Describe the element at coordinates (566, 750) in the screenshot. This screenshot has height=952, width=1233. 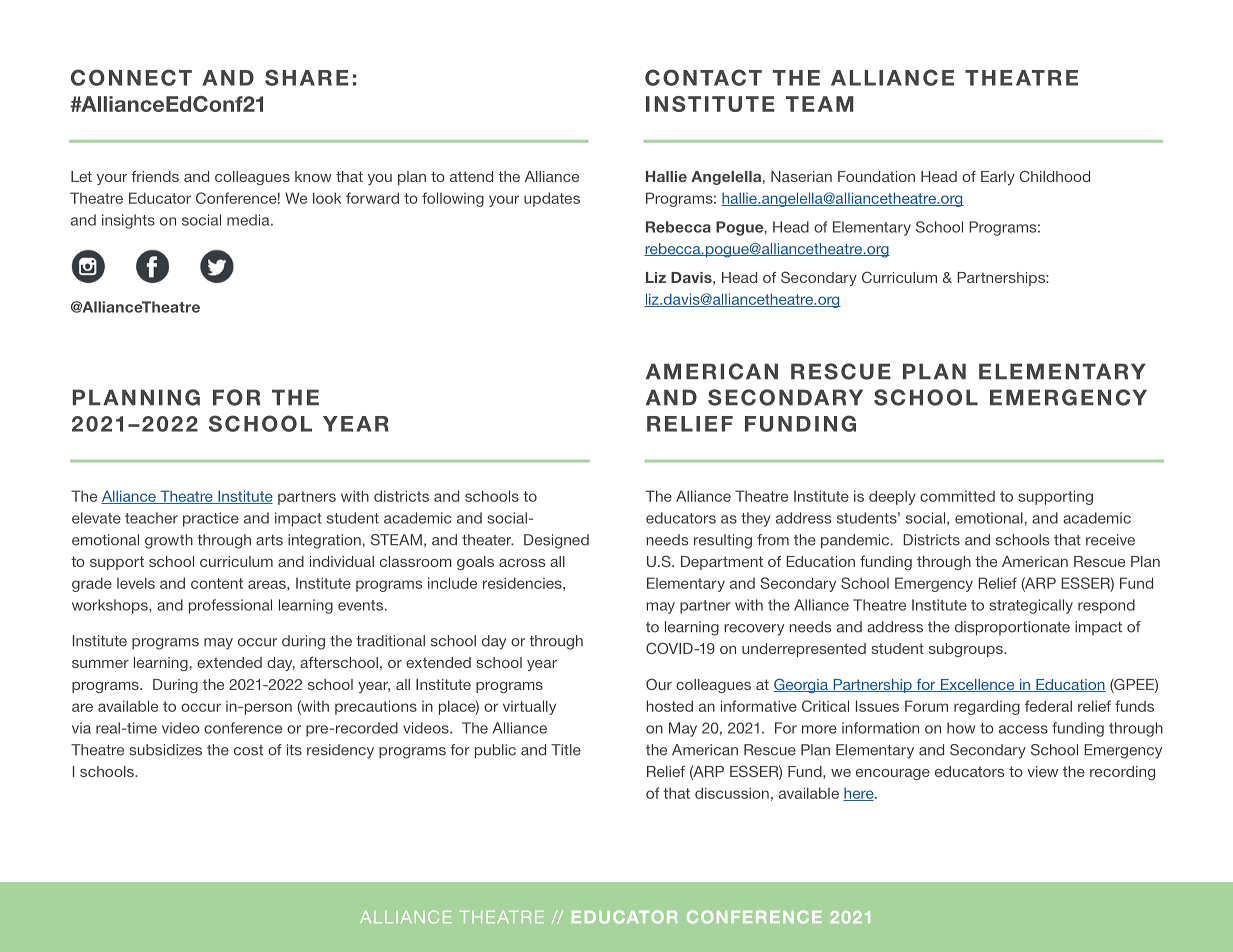
I see `Title` at that location.
